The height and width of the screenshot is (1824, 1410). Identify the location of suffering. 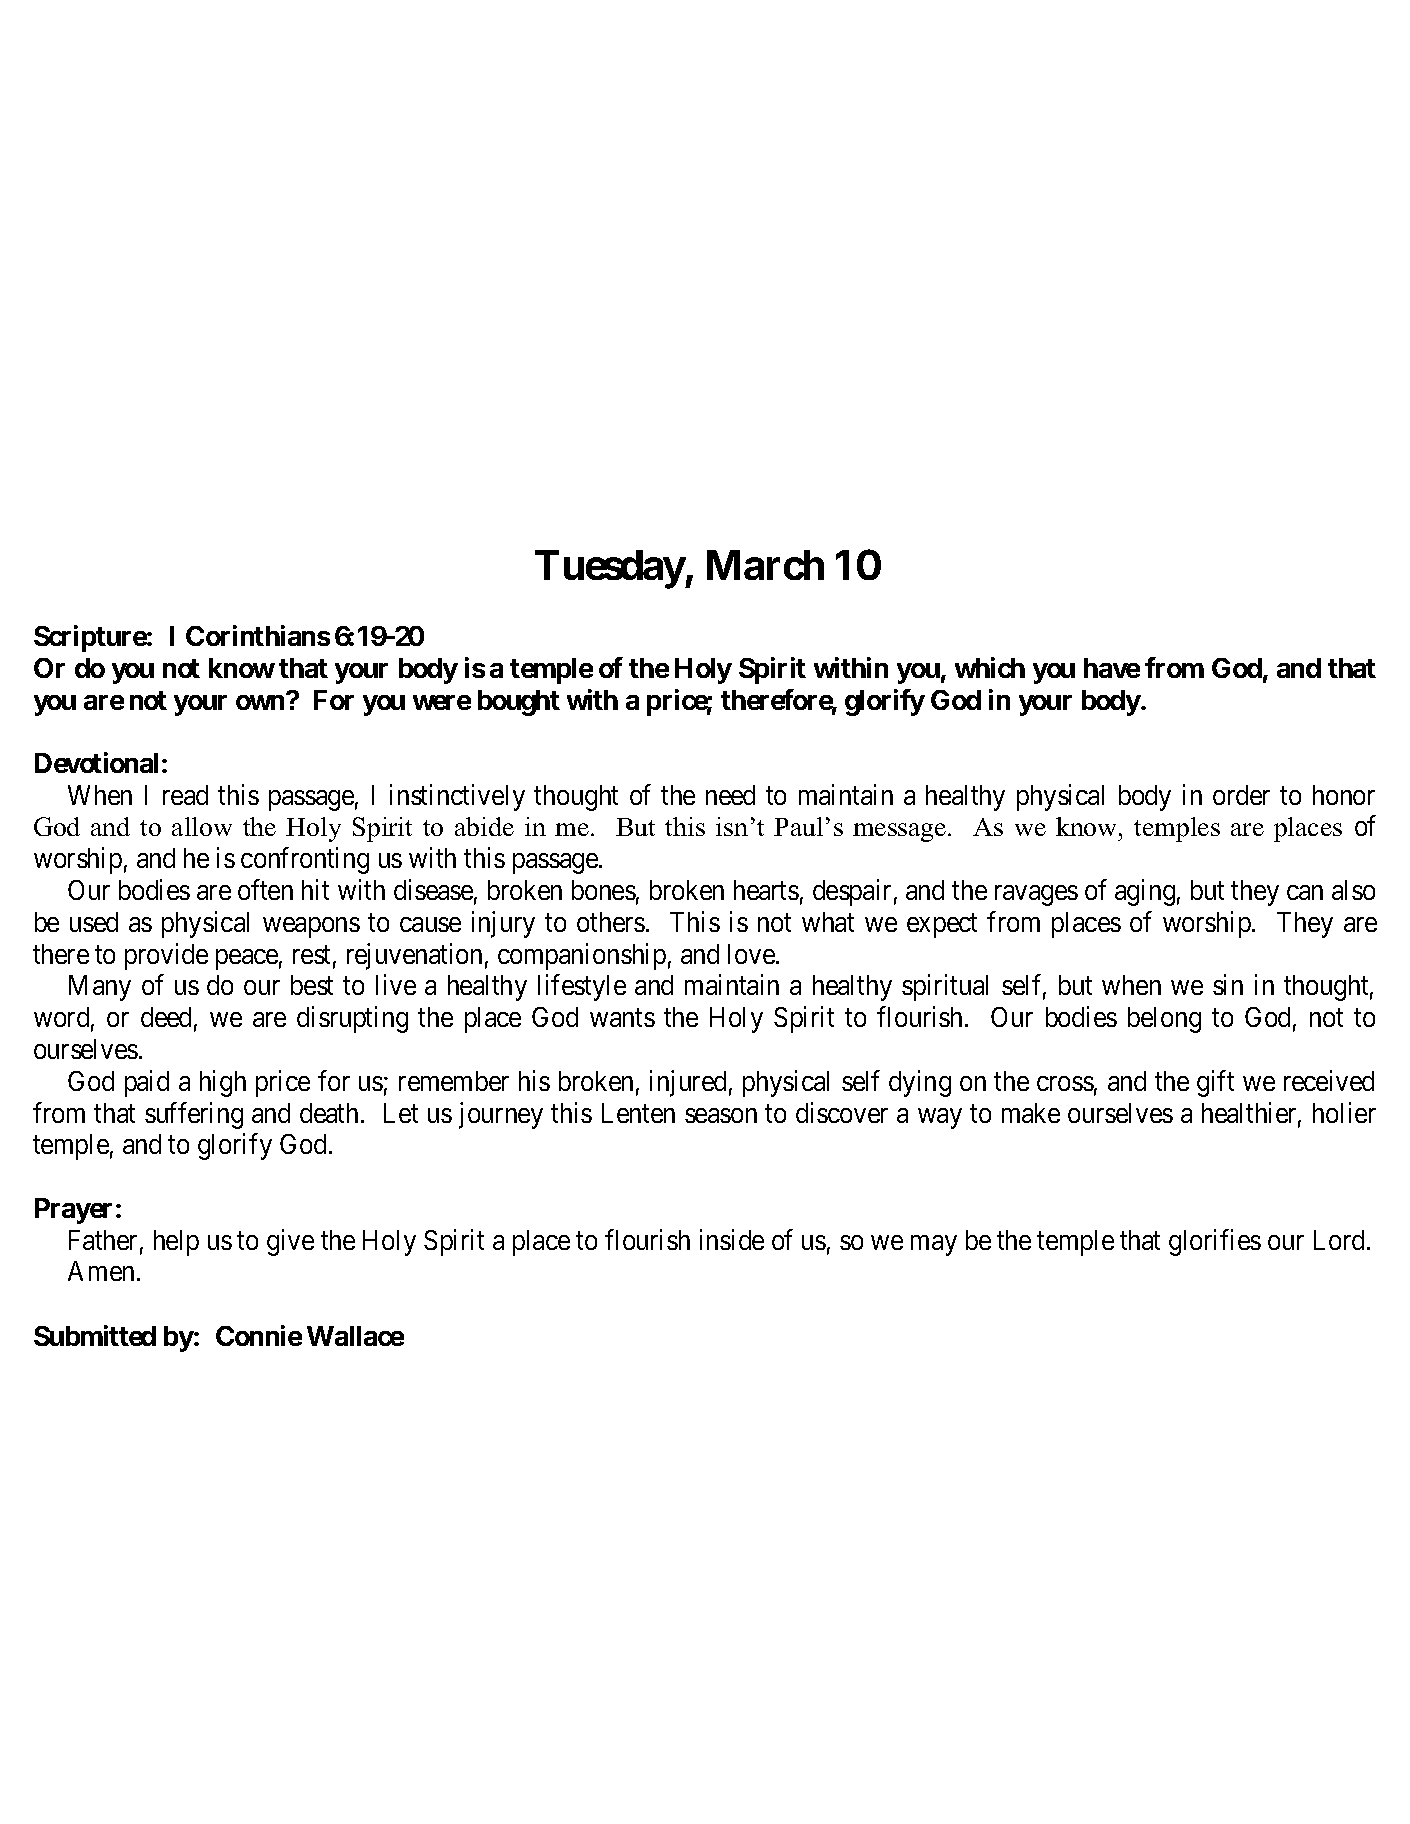
(194, 1115).
